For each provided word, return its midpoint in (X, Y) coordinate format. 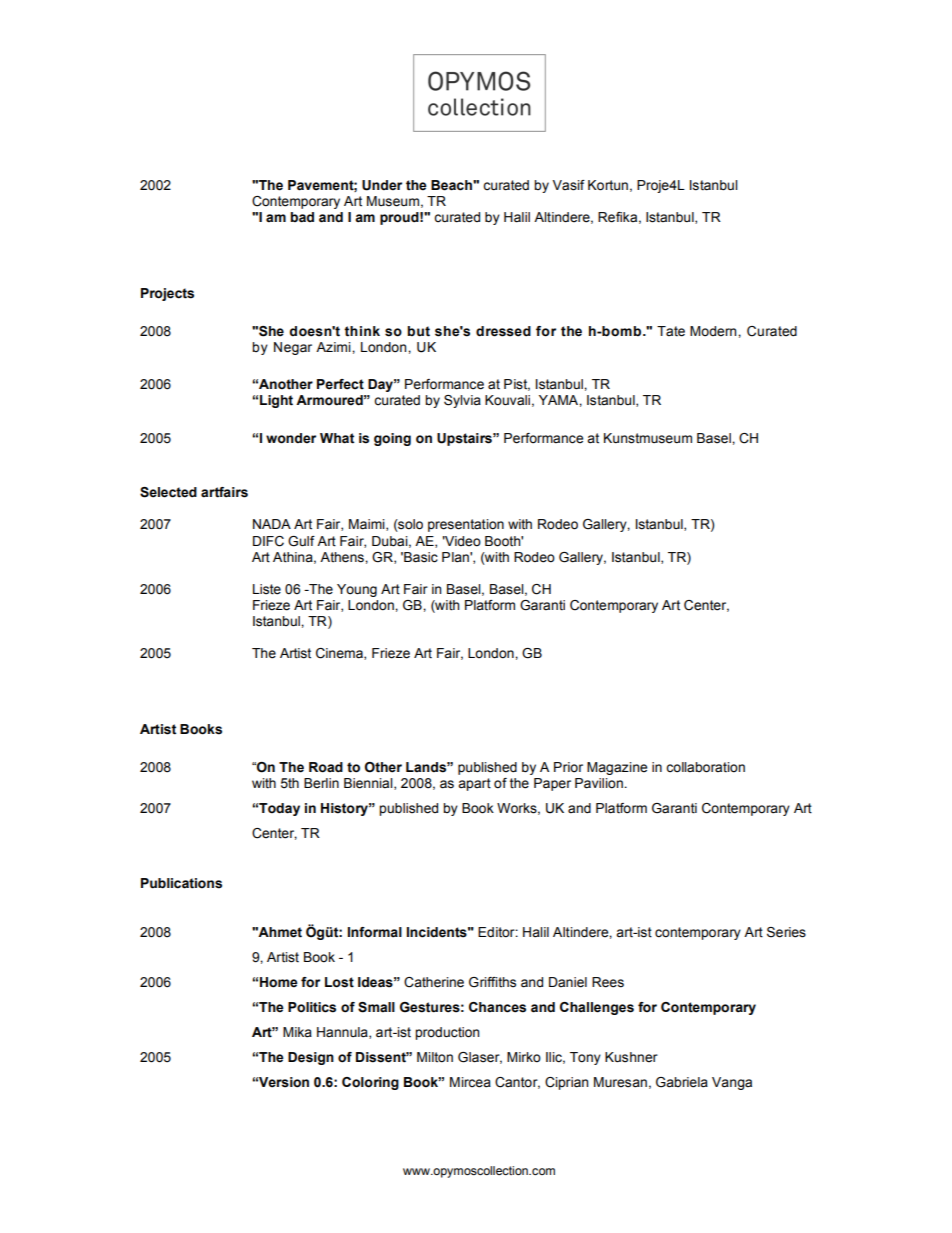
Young (357, 590)
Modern (714, 331)
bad (302, 217)
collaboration (705, 767)
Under (382, 185)
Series (786, 932)
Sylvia (462, 401)
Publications (181, 883)
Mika (297, 1032)
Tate (671, 331)
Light (276, 401)
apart (474, 784)
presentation (466, 525)
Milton (435, 1057)
